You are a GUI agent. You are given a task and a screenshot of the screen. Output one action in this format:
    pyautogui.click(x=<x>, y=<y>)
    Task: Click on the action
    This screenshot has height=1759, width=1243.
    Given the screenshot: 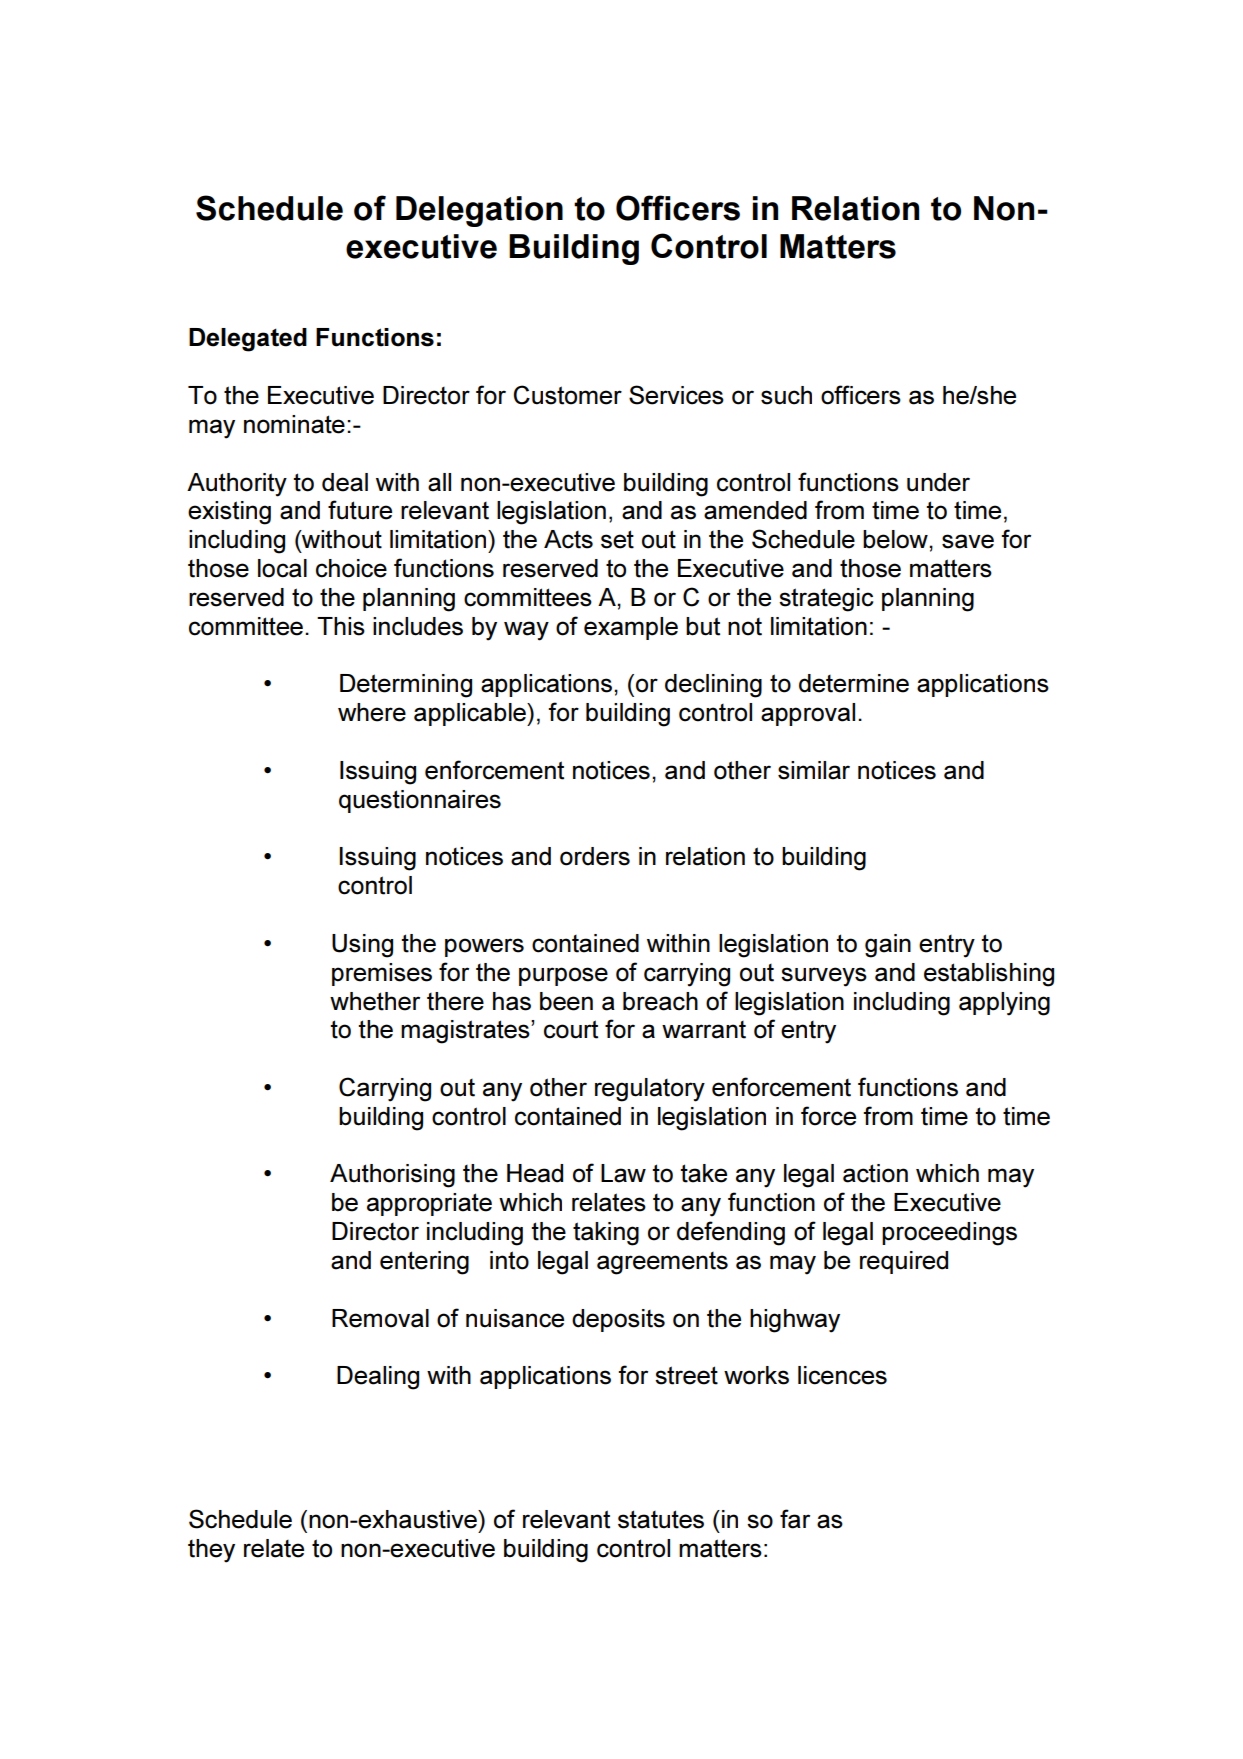 What is the action you would take?
    pyautogui.click(x=875, y=1173)
